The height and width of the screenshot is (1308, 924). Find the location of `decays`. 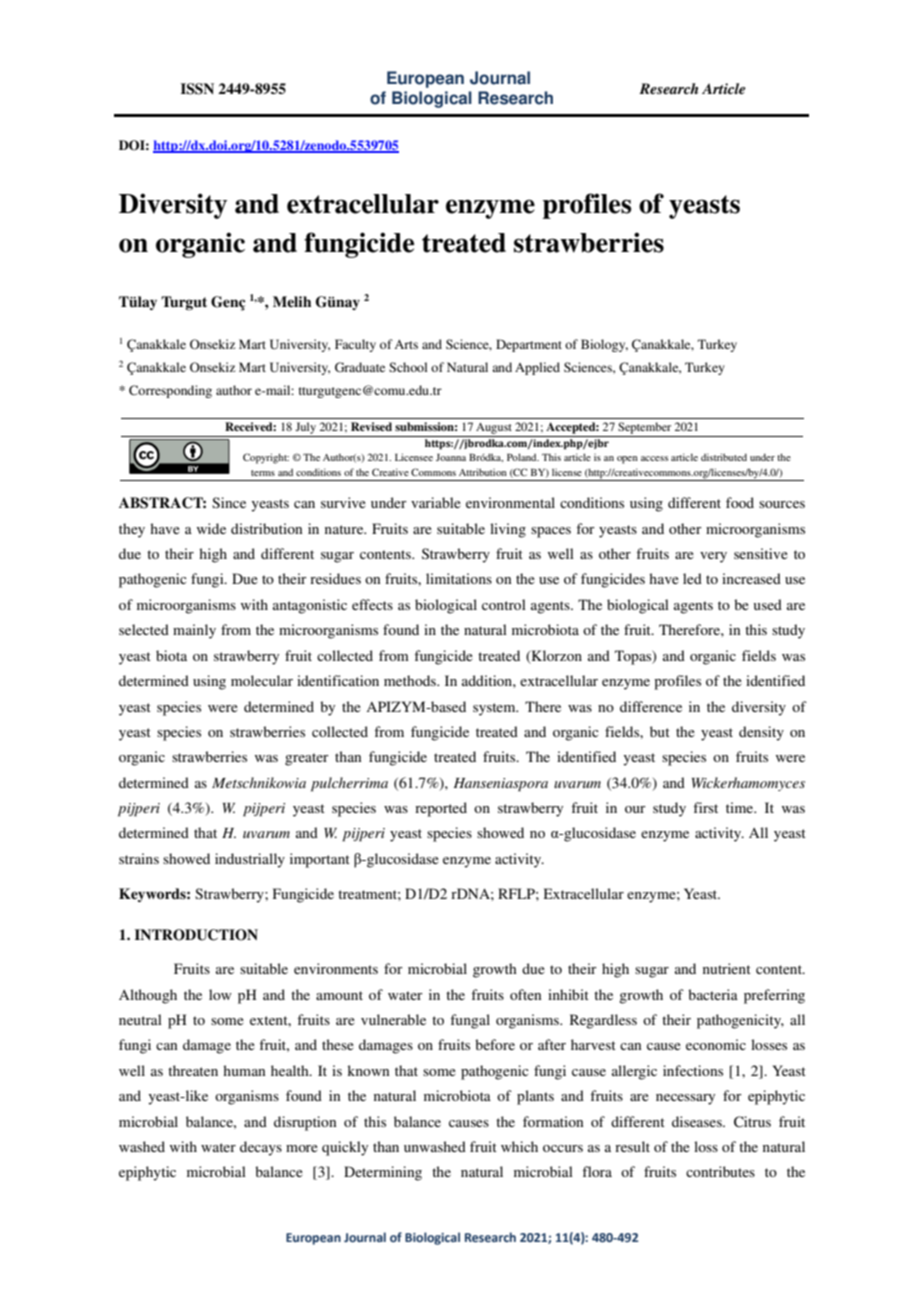

decays is located at coordinates (261, 1148).
